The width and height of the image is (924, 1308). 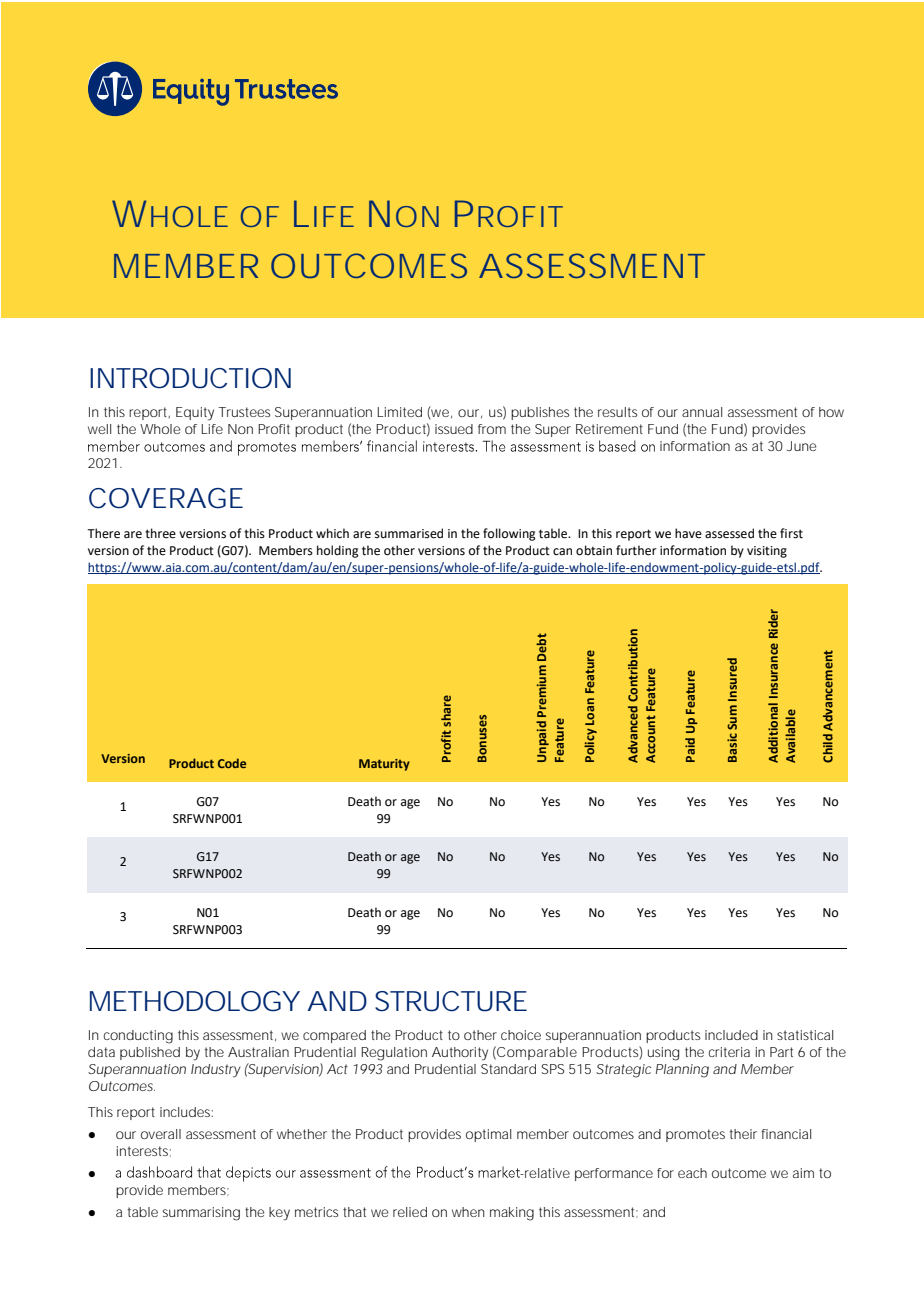 I want to click on Code, so click(x=232, y=763).
